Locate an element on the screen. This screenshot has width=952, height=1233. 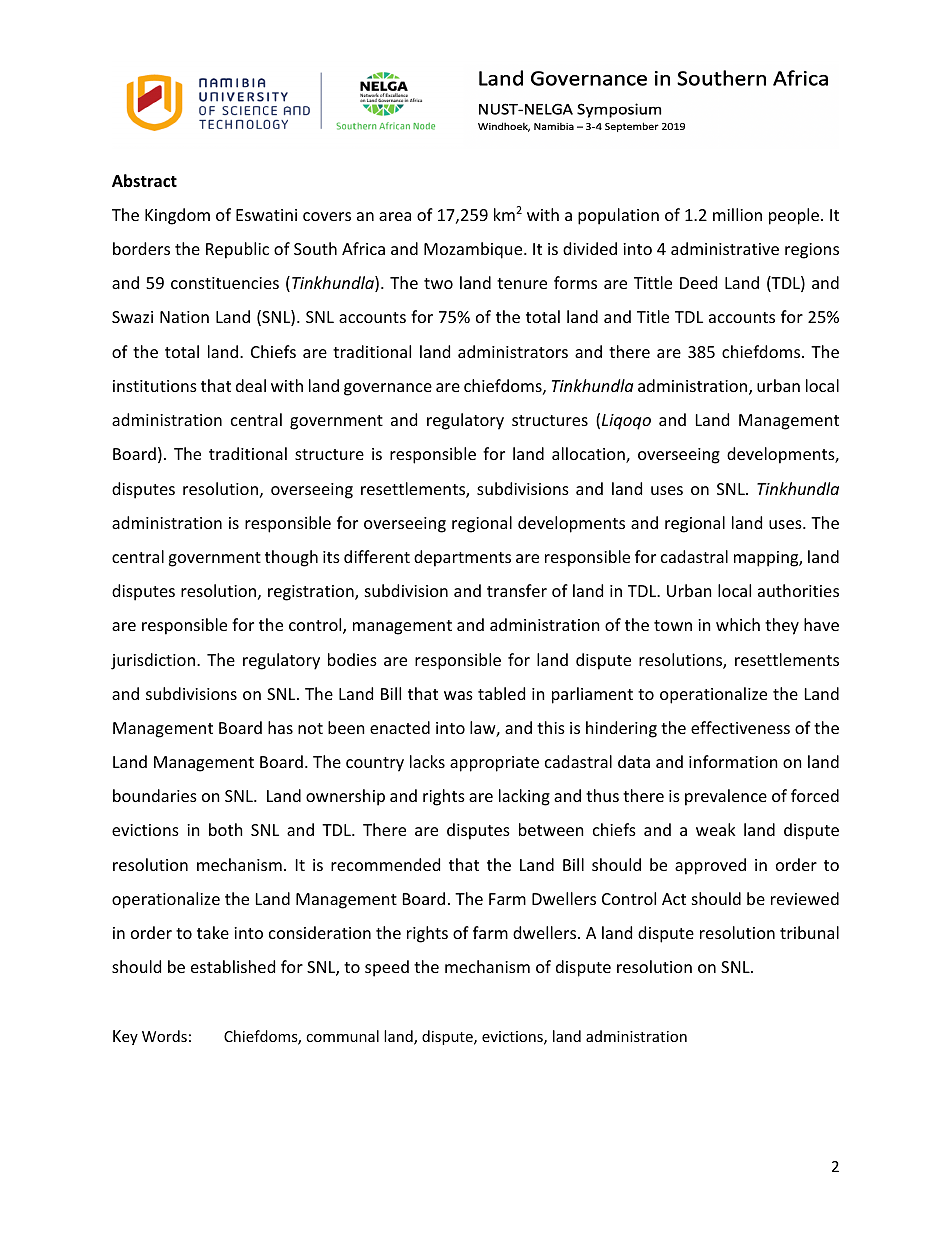
registration is located at coordinates (312, 593).
